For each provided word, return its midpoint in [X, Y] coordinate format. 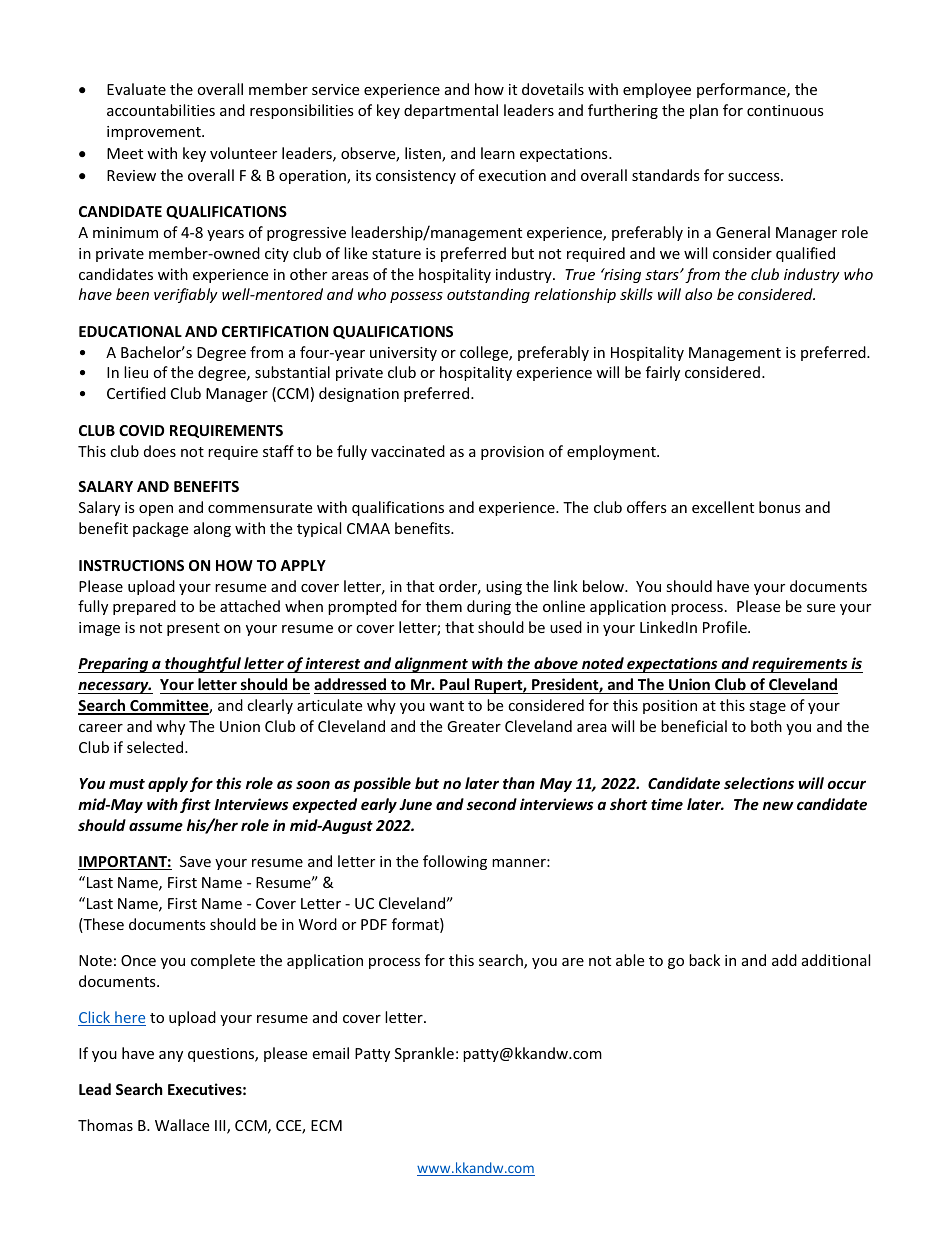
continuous [785, 110]
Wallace [182, 1125]
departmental [451, 111]
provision [512, 453]
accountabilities [161, 110]
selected [156, 747]
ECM [326, 1125]
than [519, 783]
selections [759, 783]
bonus [780, 507]
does [160, 451]
